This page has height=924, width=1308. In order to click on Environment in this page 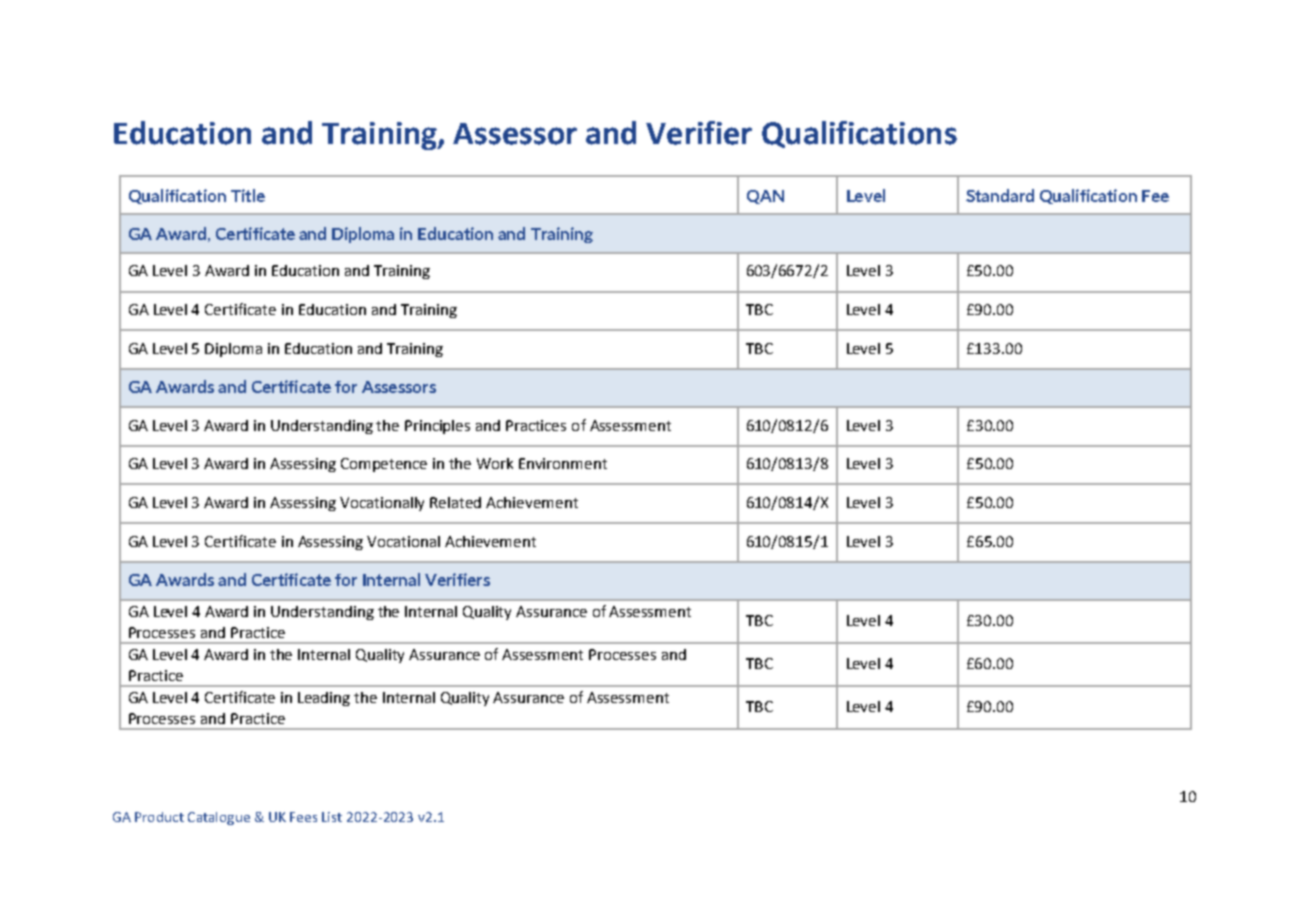, I will do `click(563, 463)`.
